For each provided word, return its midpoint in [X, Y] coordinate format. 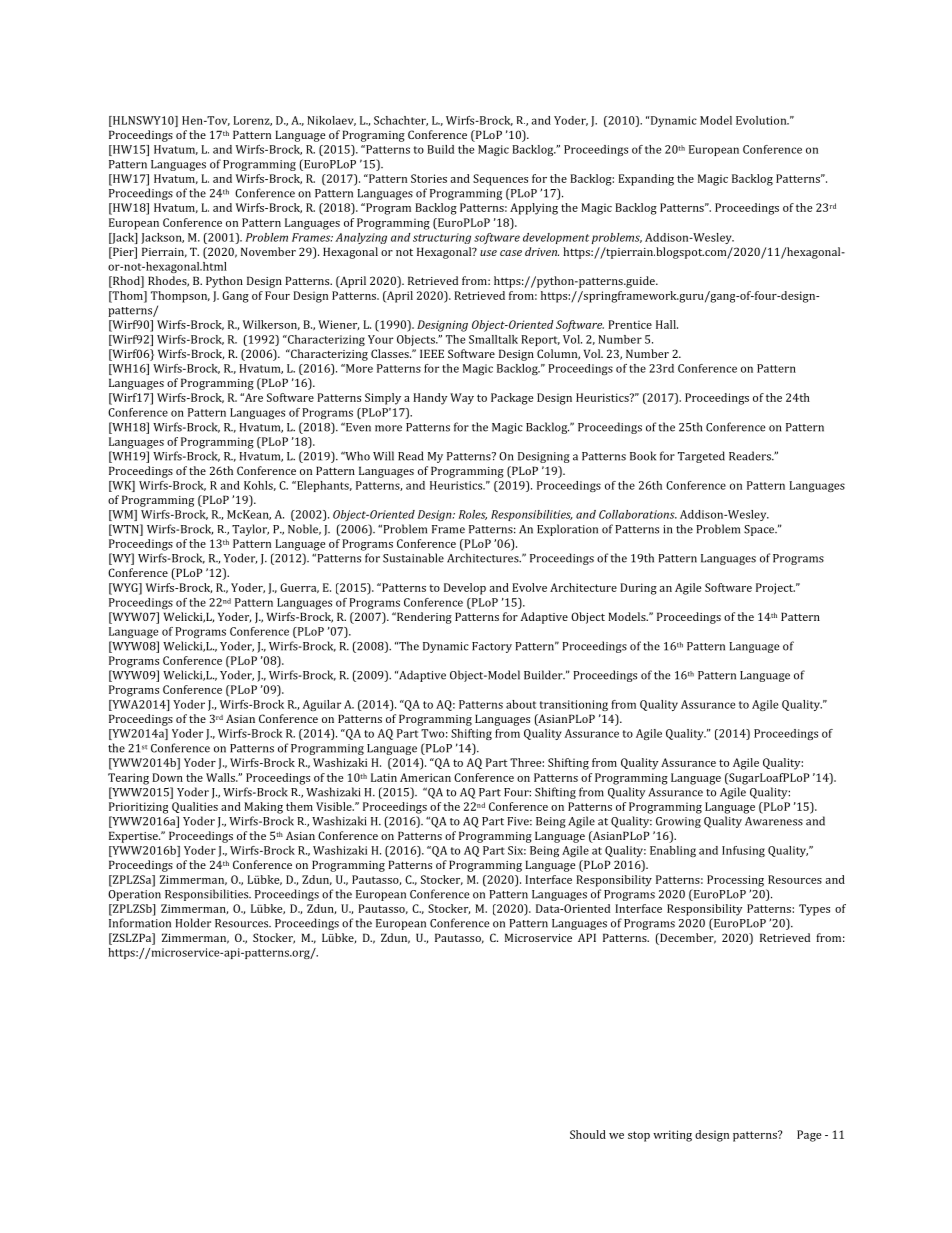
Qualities [195, 807]
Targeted [701, 457]
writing [672, 1136]
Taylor [250, 530]
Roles [473, 515]
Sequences [500, 180]
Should [588, 1134]
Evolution [762, 120]
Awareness [774, 821]
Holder [193, 923]
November [268, 251]
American [425, 777]
